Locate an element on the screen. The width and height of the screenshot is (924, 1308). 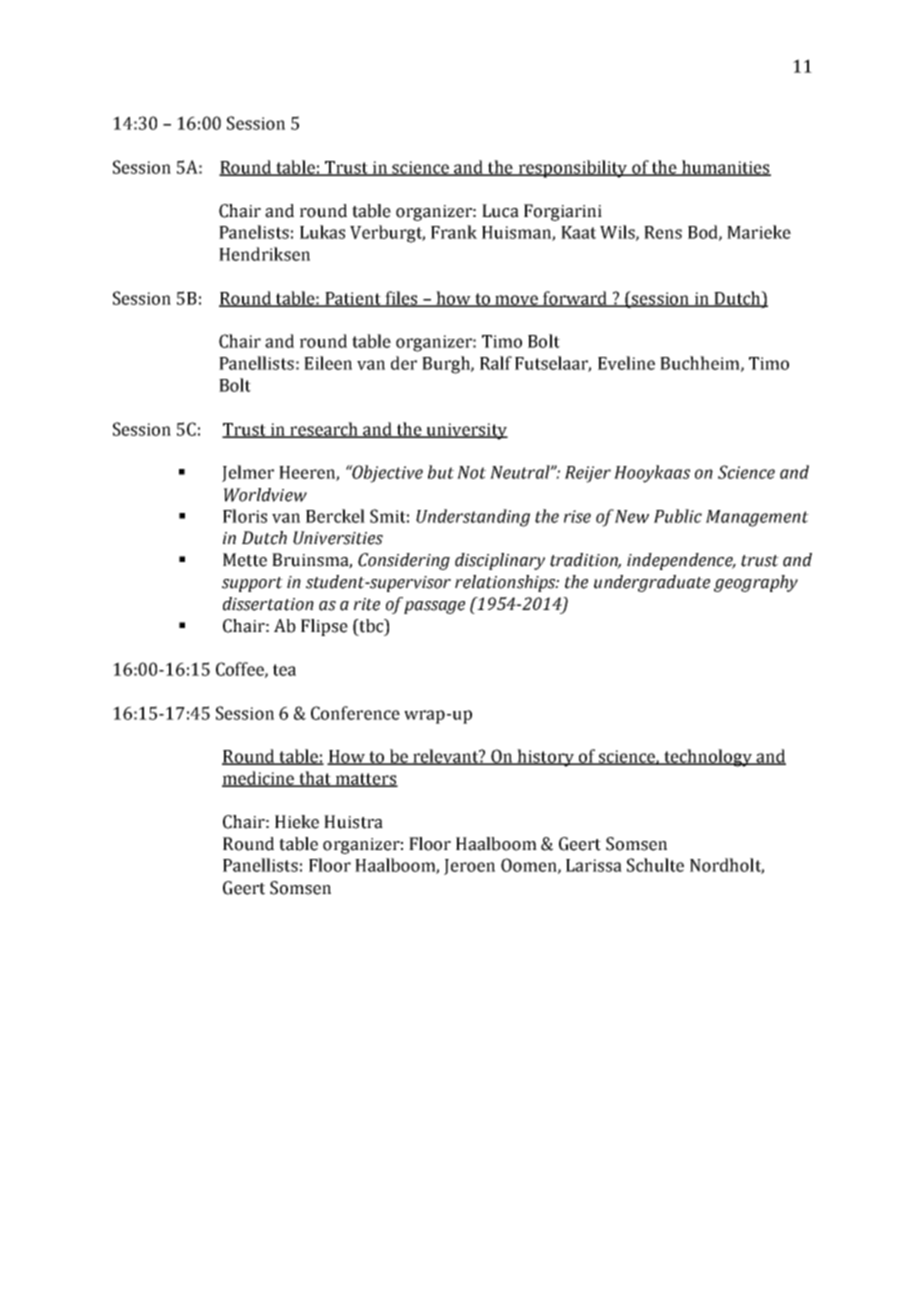
Public is located at coordinates (678, 516).
